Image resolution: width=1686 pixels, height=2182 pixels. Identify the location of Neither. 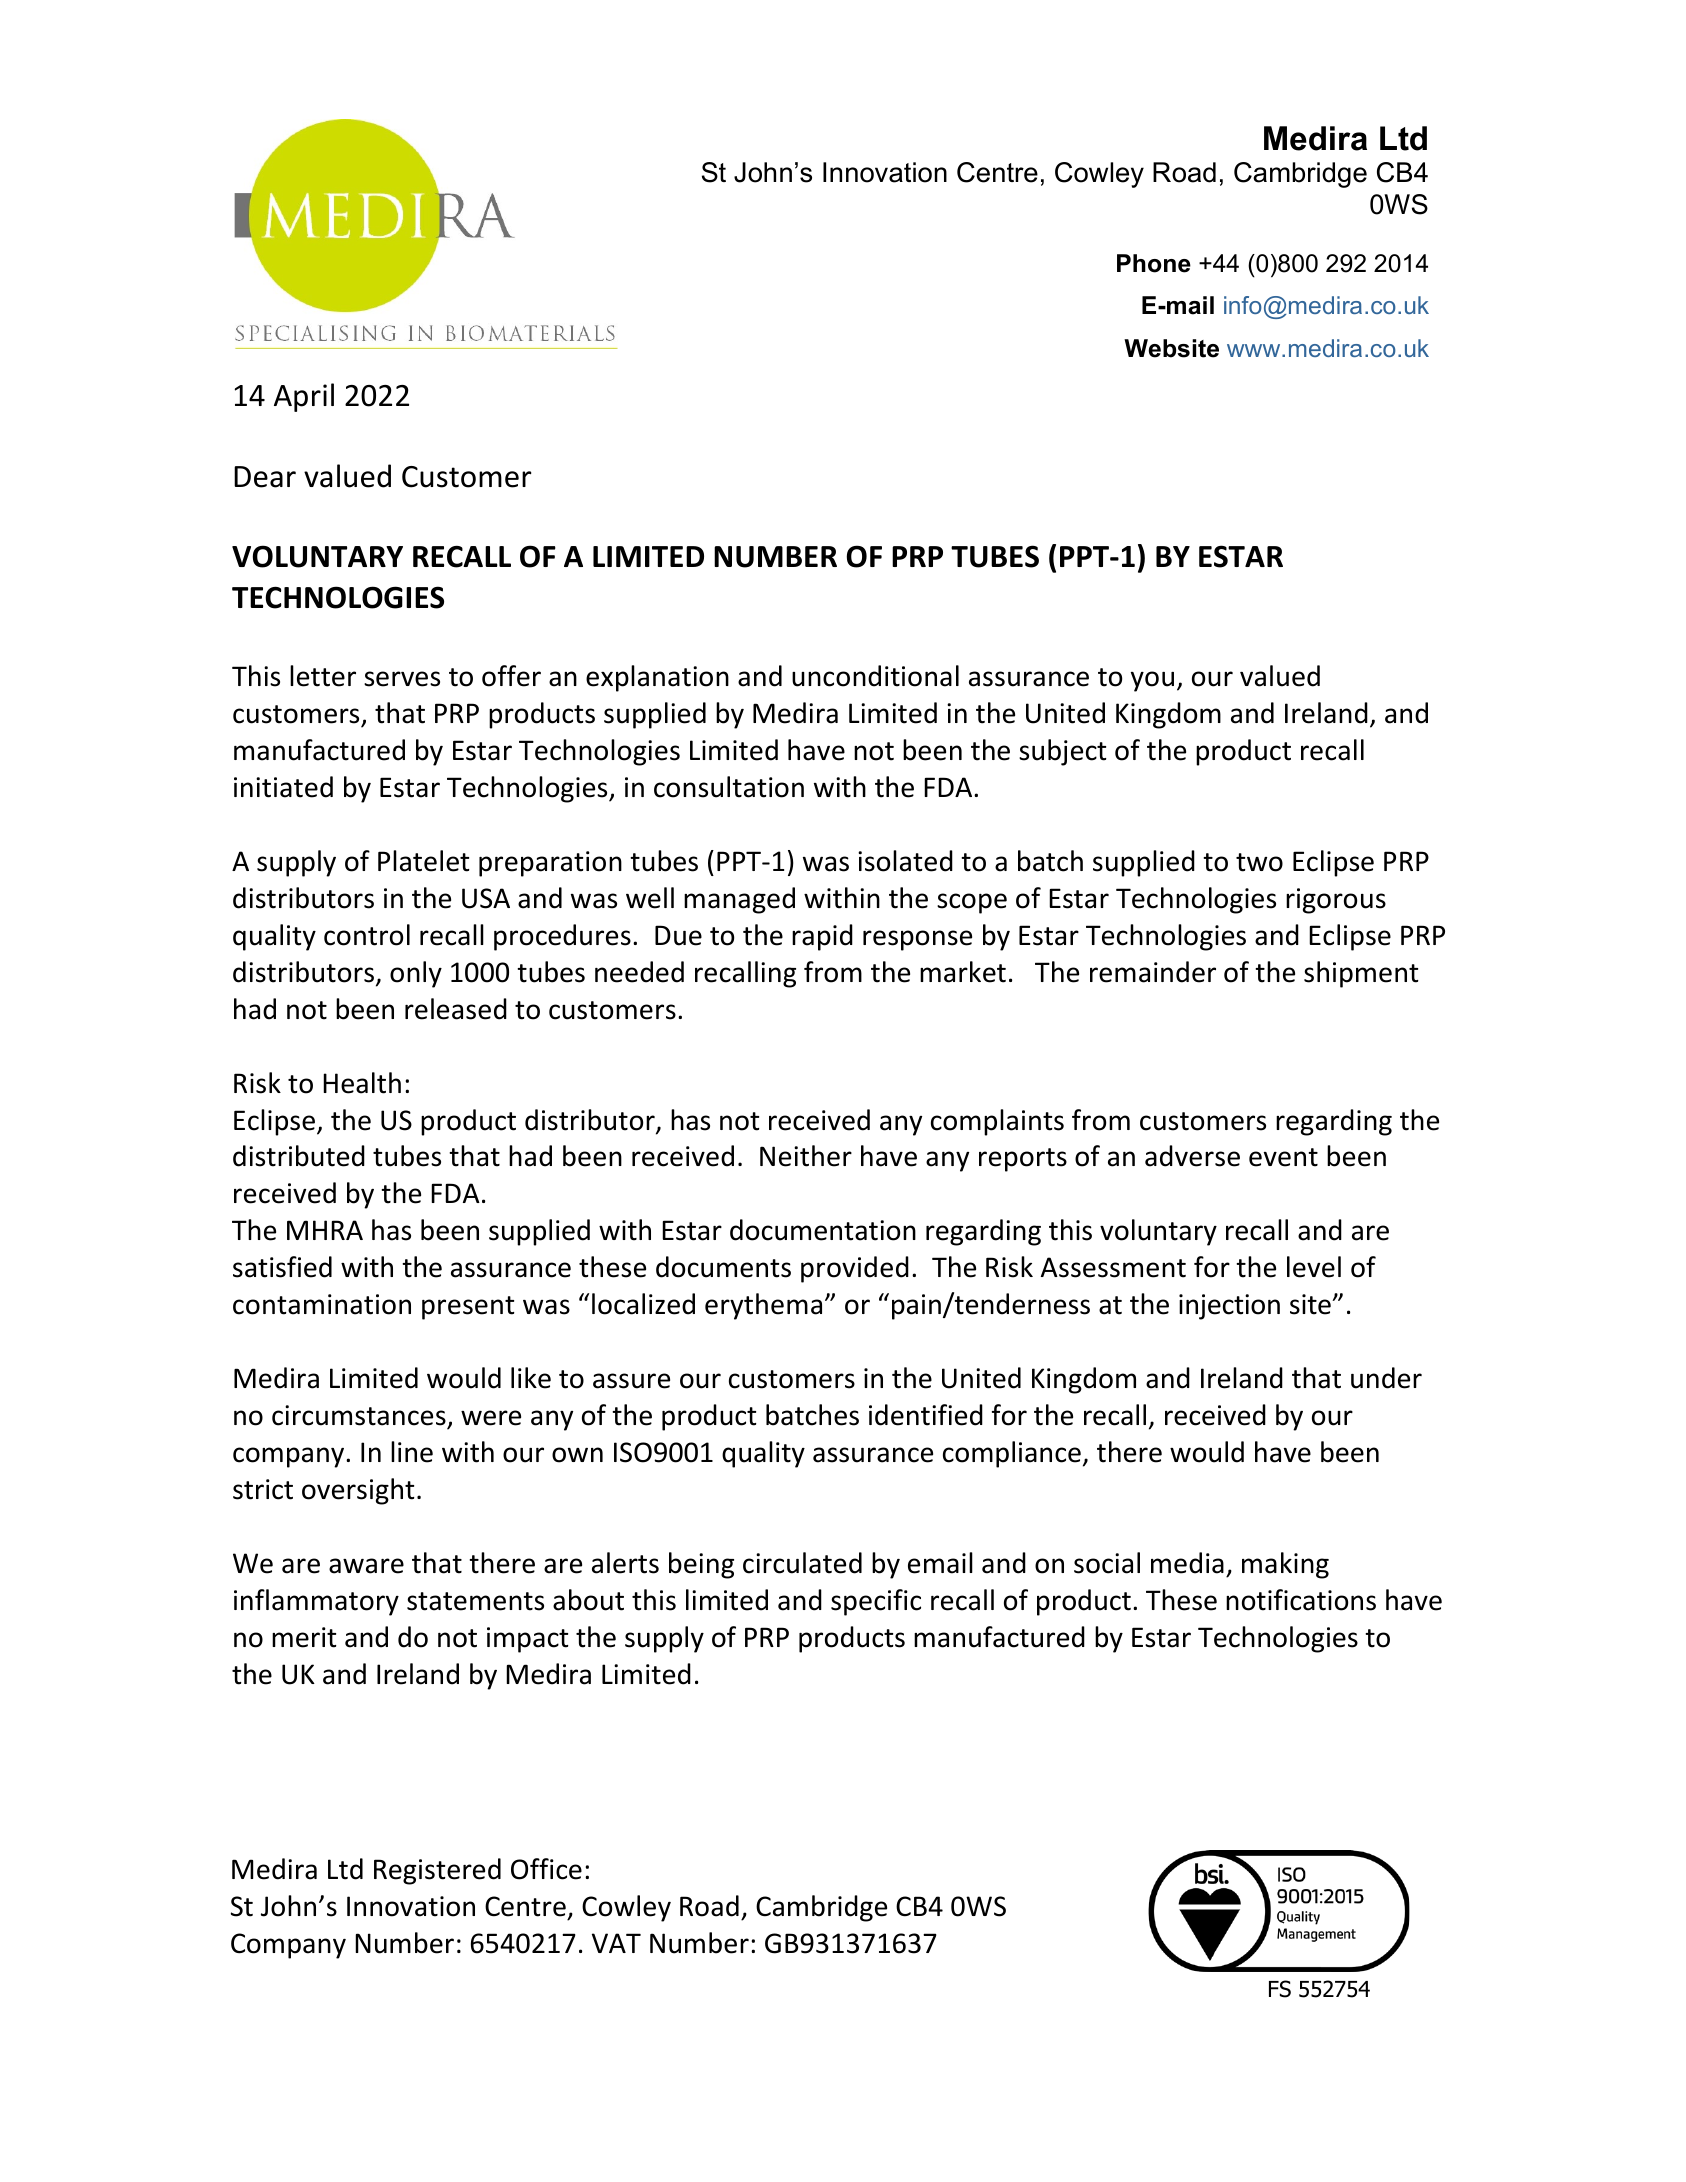
(806, 1156).
